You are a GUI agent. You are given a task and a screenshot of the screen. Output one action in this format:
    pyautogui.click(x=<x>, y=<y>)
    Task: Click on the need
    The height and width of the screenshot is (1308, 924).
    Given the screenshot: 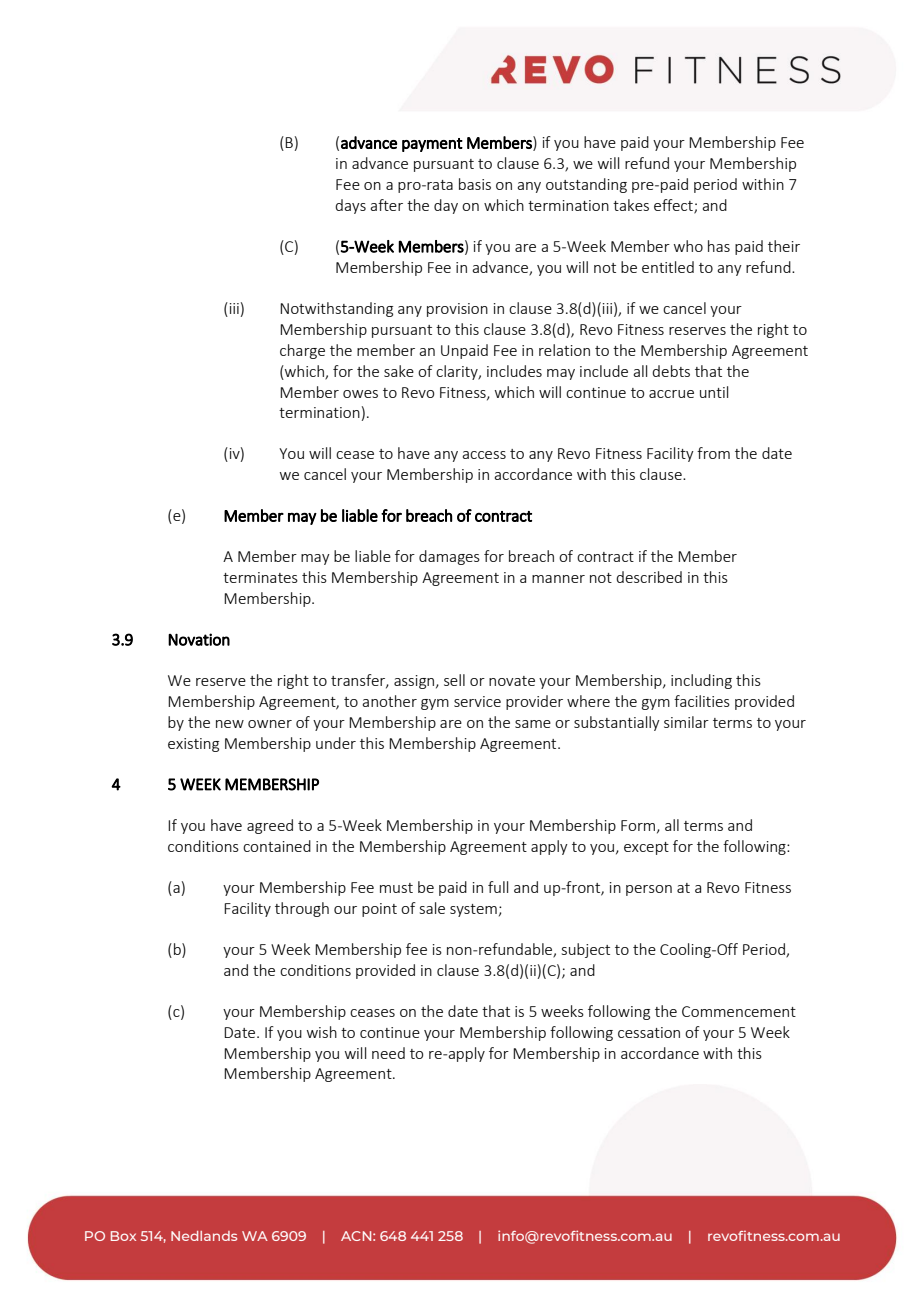 What is the action you would take?
    pyautogui.click(x=388, y=1053)
